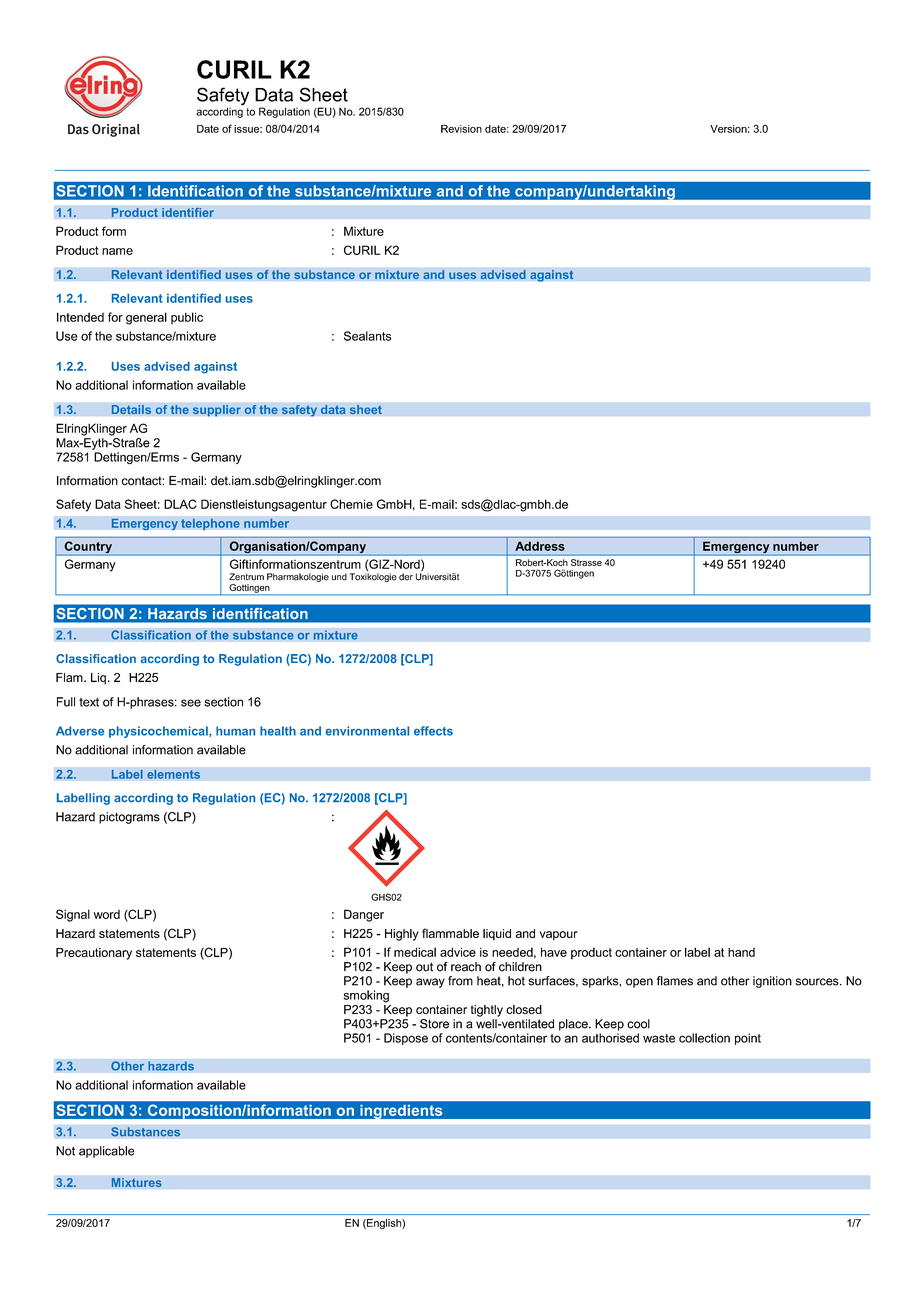 The height and width of the page is (1308, 924). I want to click on Chemie, so click(351, 504).
